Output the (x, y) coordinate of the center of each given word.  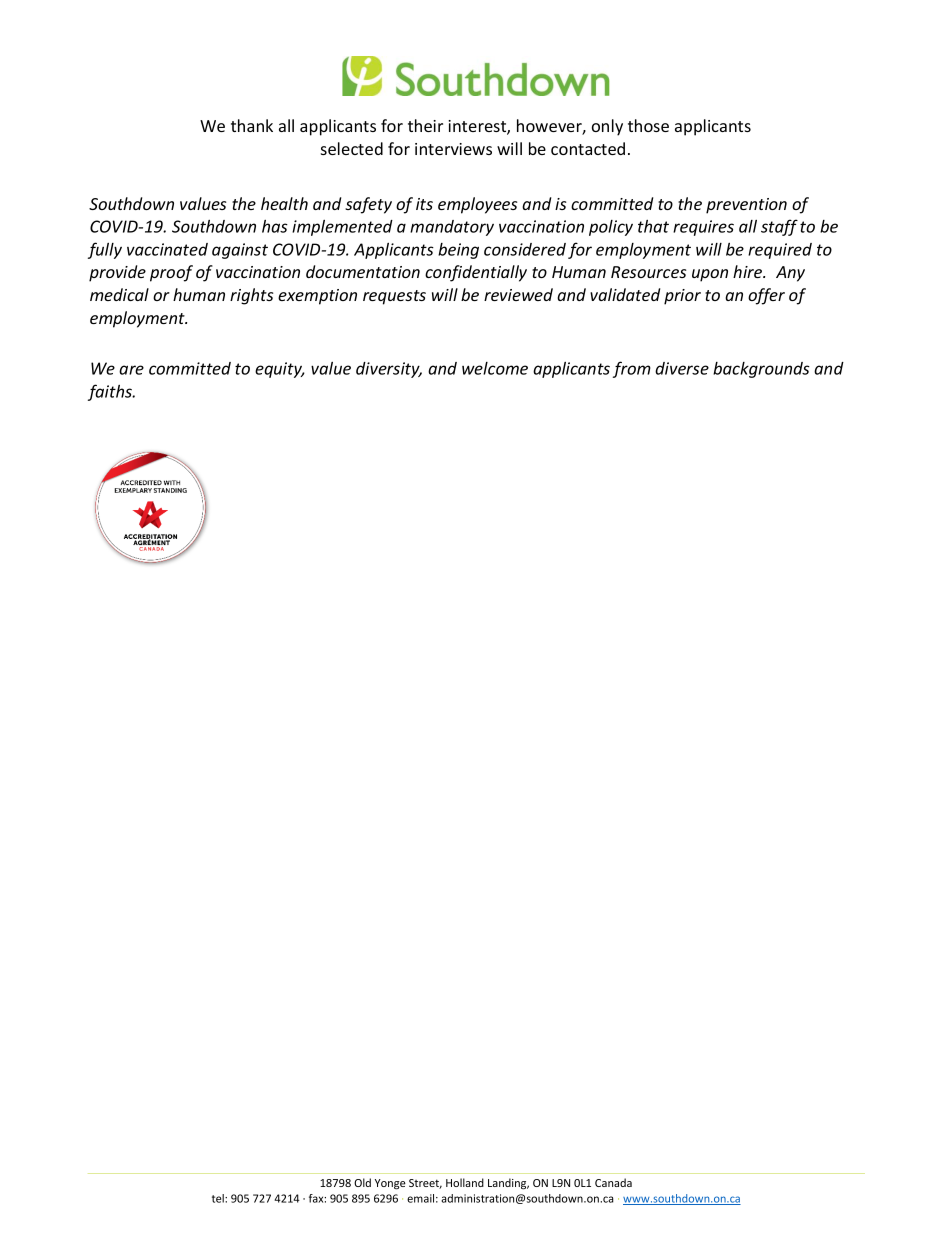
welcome (495, 368)
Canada (613, 1182)
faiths (111, 392)
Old (362, 1182)
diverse (682, 368)
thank (252, 125)
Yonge (390, 1184)
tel (219, 1198)
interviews (453, 149)
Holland (465, 1182)
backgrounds (761, 370)
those (648, 125)
